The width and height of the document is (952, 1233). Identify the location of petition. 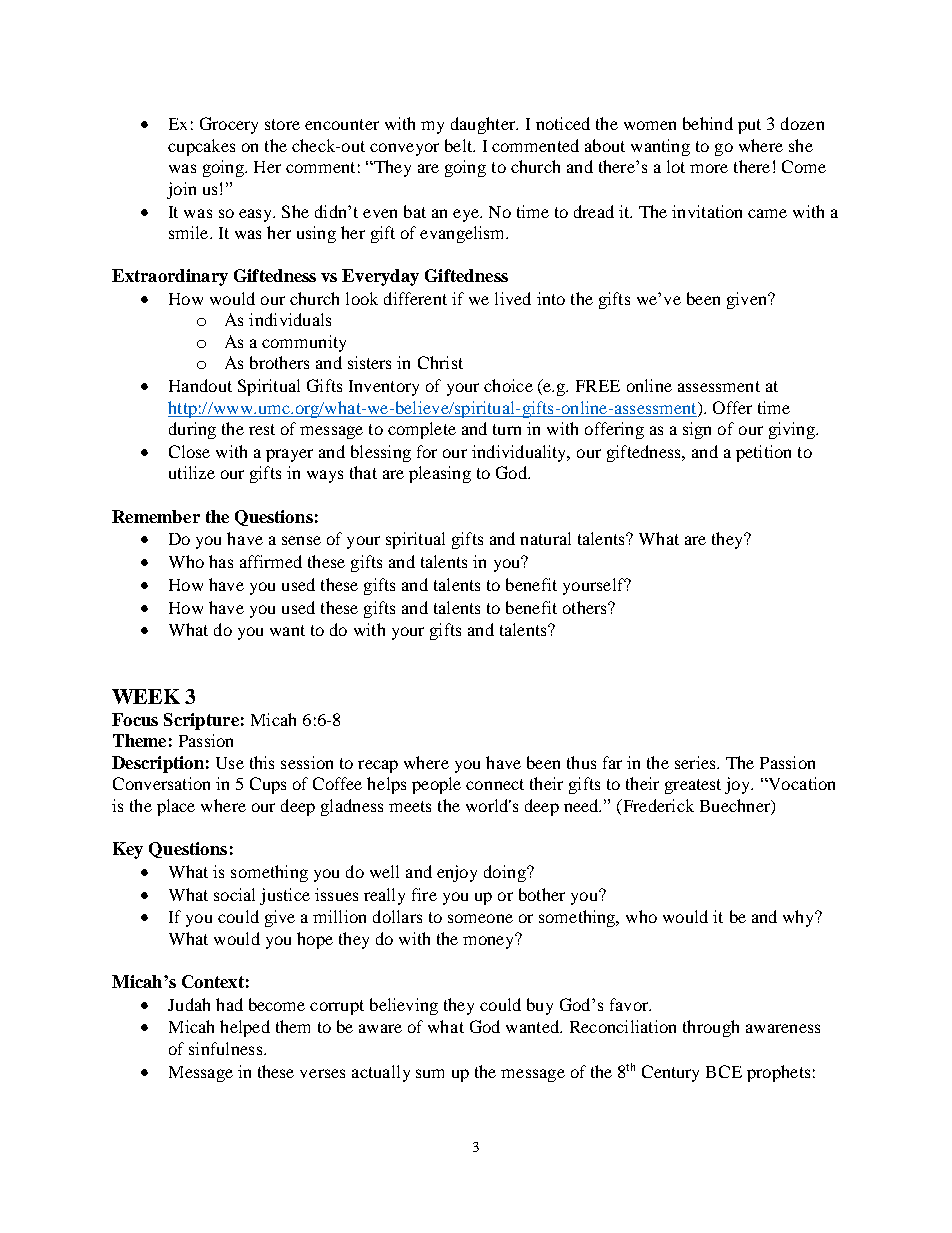
(763, 453).
